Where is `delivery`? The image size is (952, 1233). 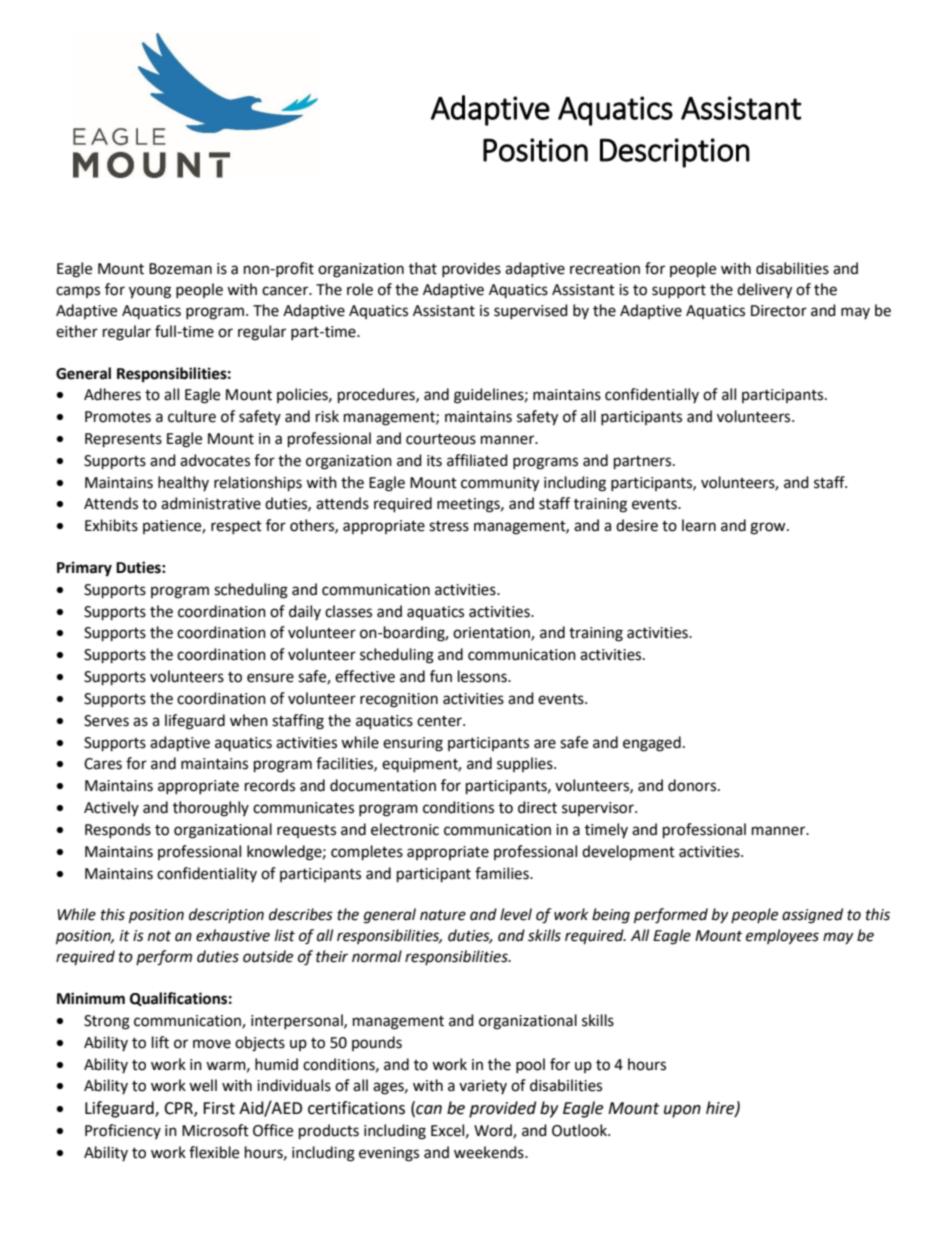 delivery is located at coordinates (764, 291).
